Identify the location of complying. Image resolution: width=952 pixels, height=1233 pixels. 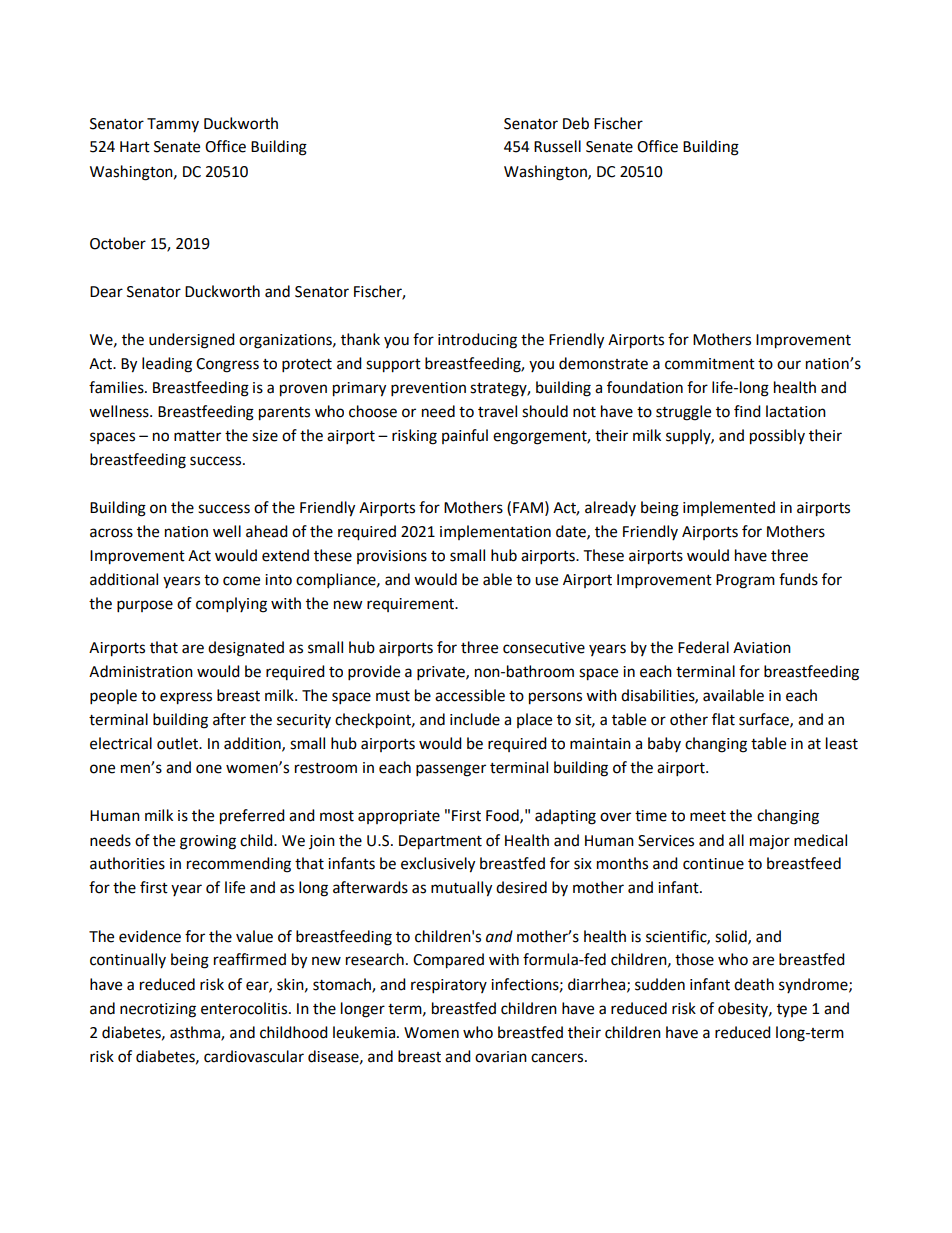
(231, 605).
